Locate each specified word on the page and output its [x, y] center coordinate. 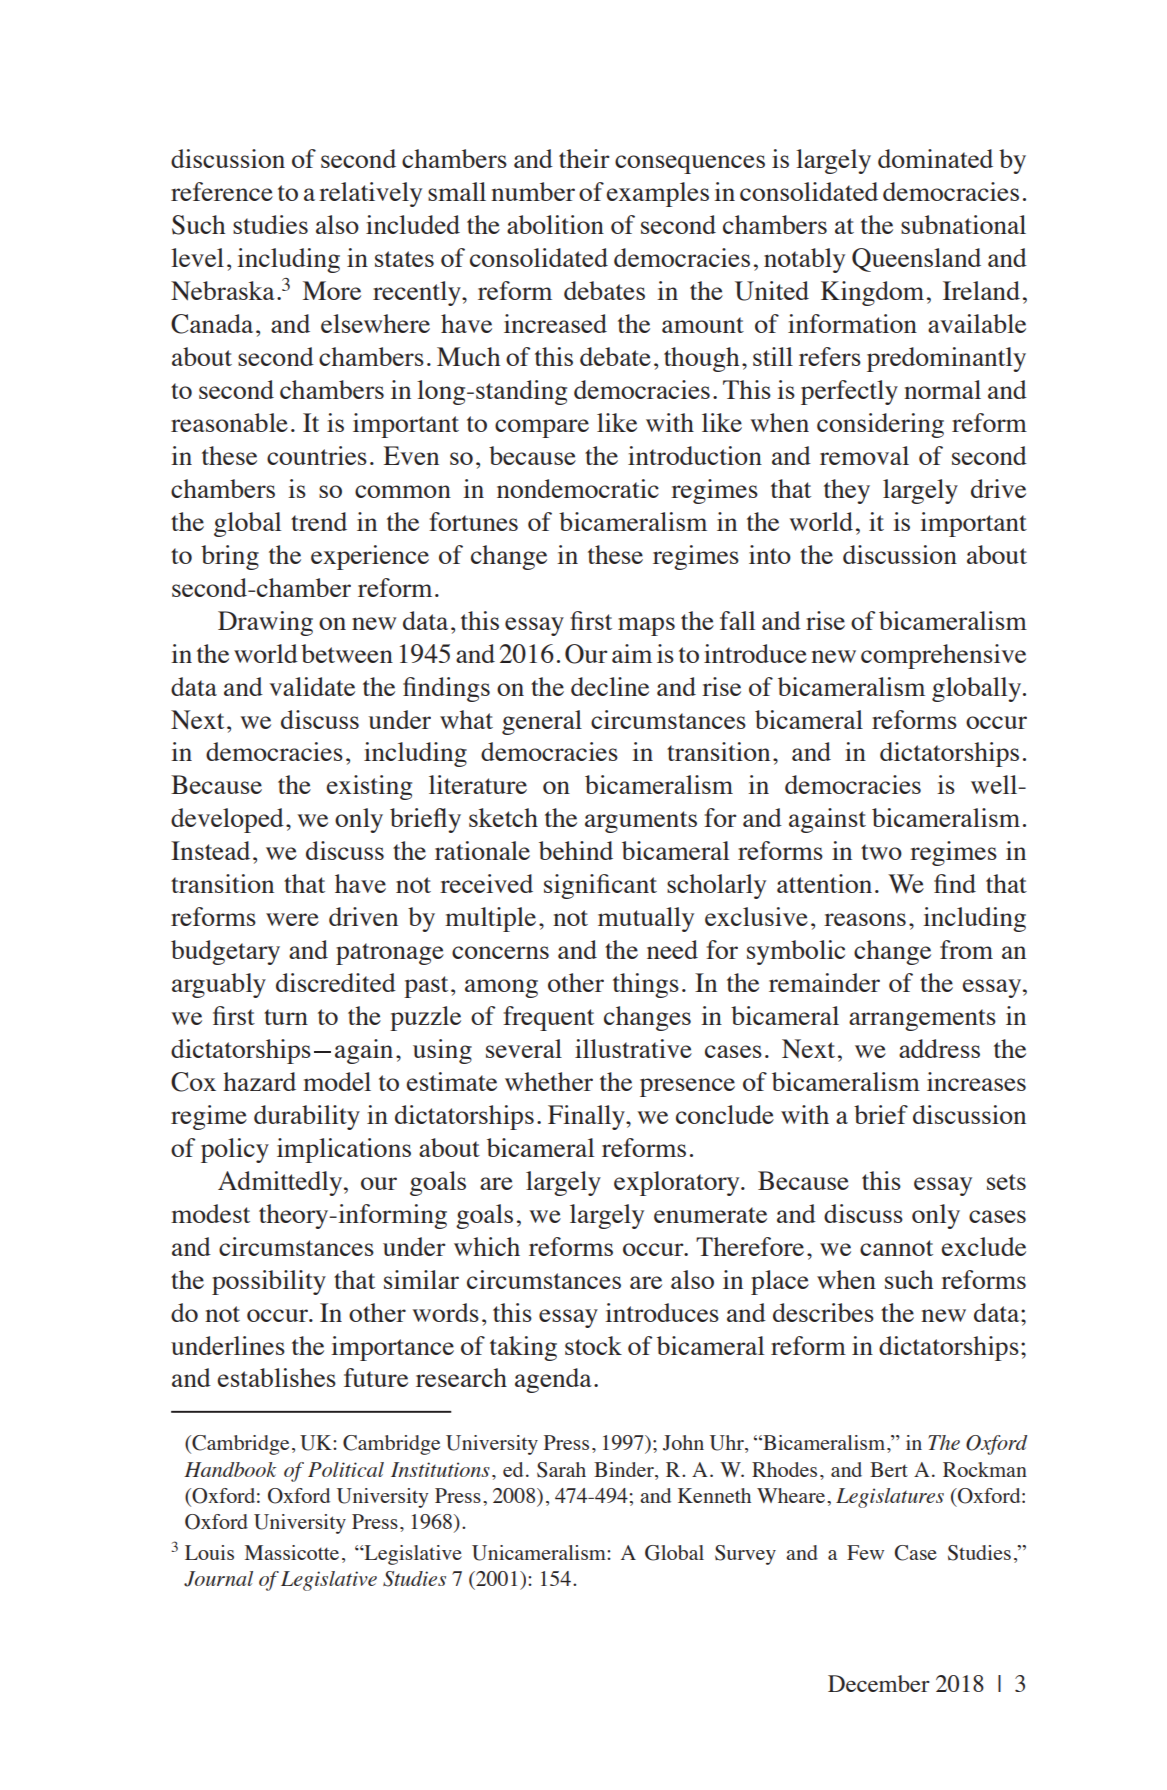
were [292, 919]
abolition [555, 224]
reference [222, 191]
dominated [935, 158]
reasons [865, 919]
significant [600, 886]
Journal [218, 1579]
